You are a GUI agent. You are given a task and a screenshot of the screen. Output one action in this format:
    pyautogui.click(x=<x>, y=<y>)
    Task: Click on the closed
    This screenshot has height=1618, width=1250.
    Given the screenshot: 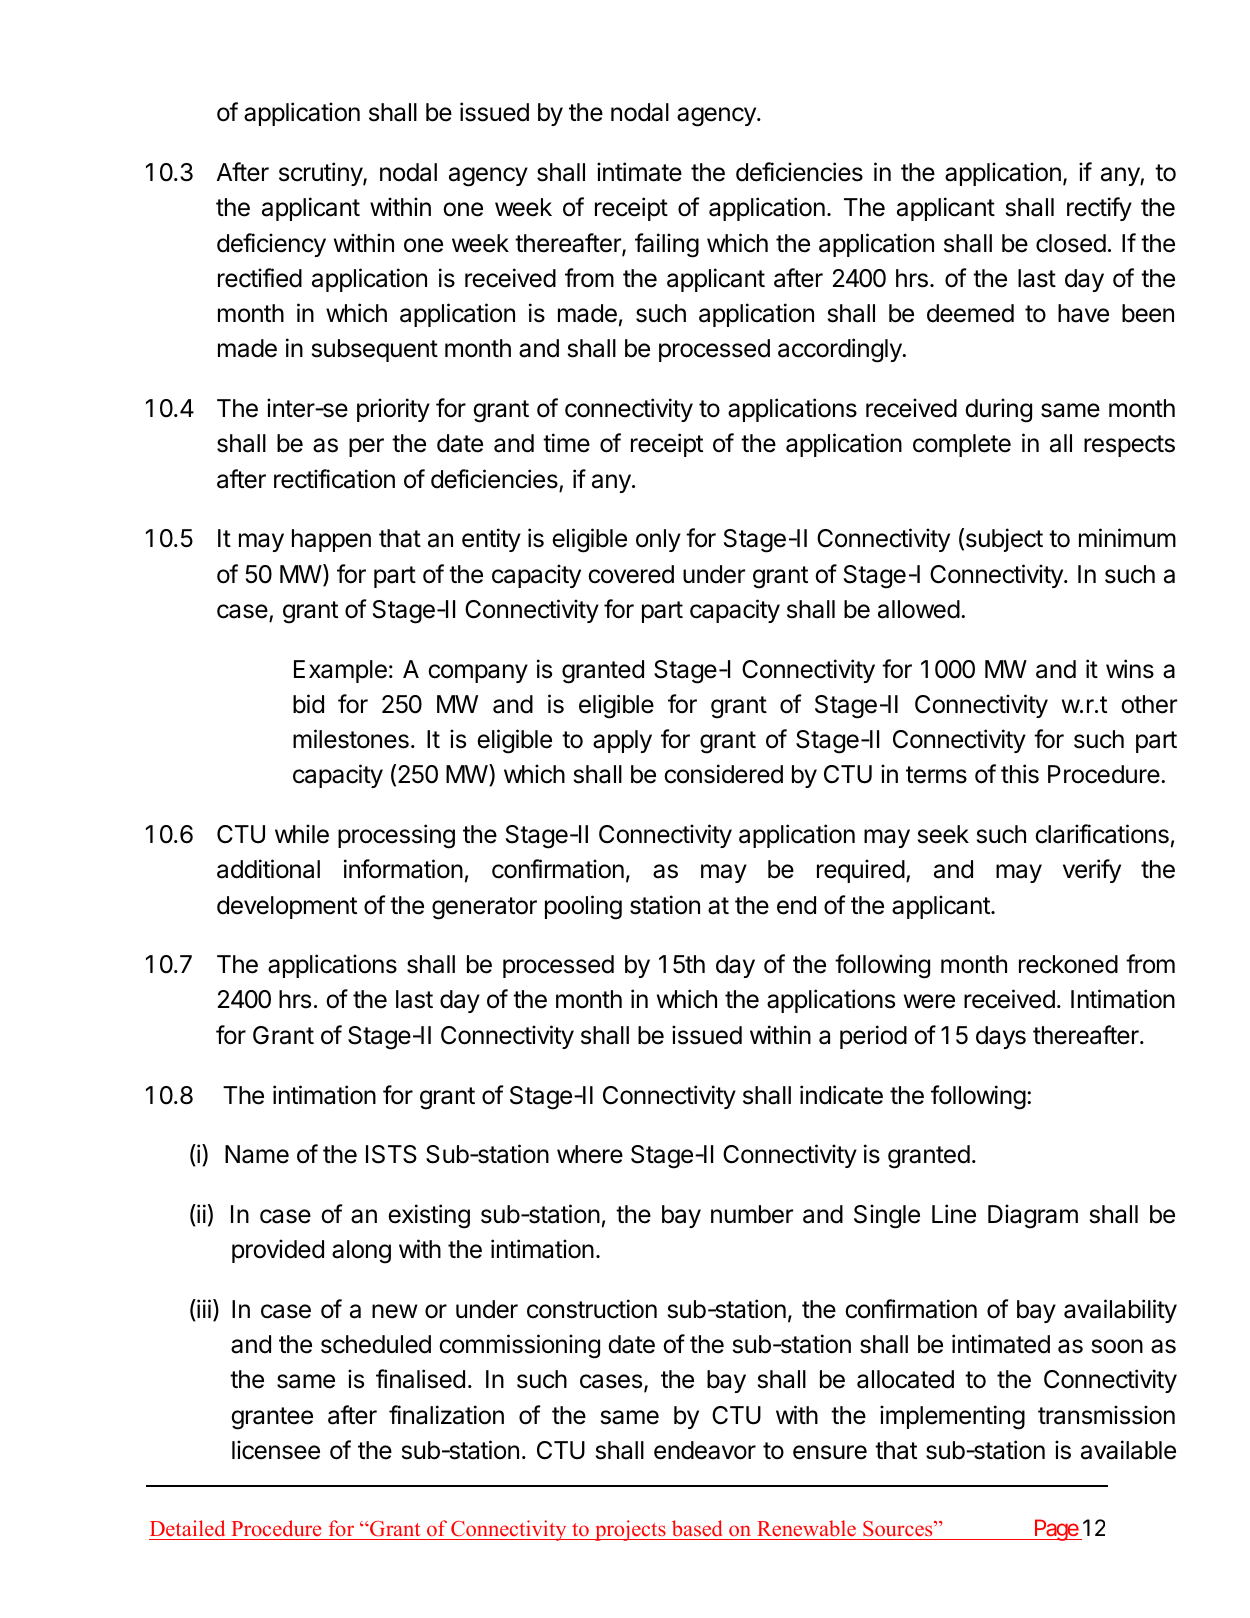 What is the action you would take?
    pyautogui.click(x=1071, y=243)
